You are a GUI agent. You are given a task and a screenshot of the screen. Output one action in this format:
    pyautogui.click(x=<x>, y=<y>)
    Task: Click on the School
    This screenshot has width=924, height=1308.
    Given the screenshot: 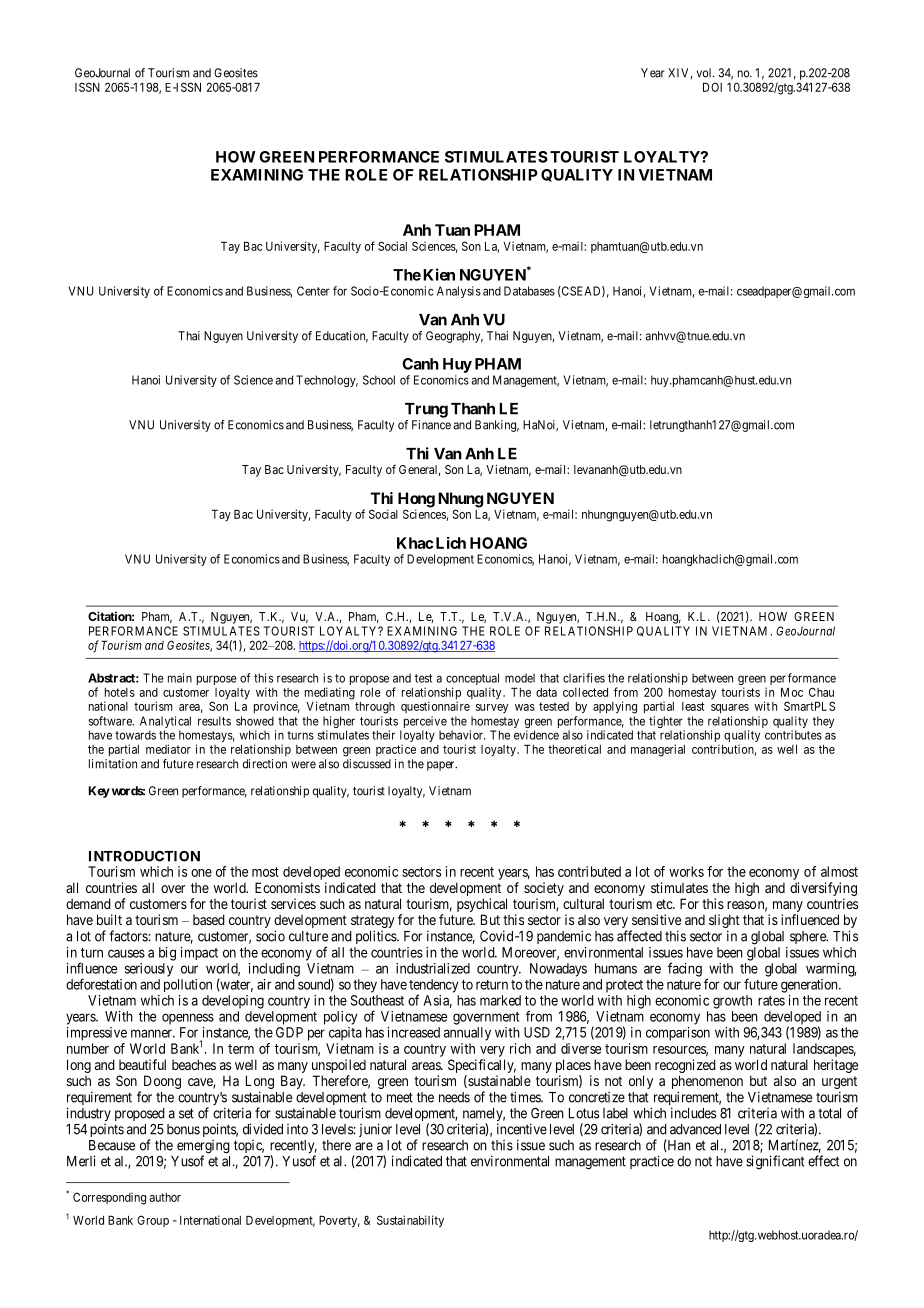 What is the action you would take?
    pyautogui.click(x=379, y=380)
